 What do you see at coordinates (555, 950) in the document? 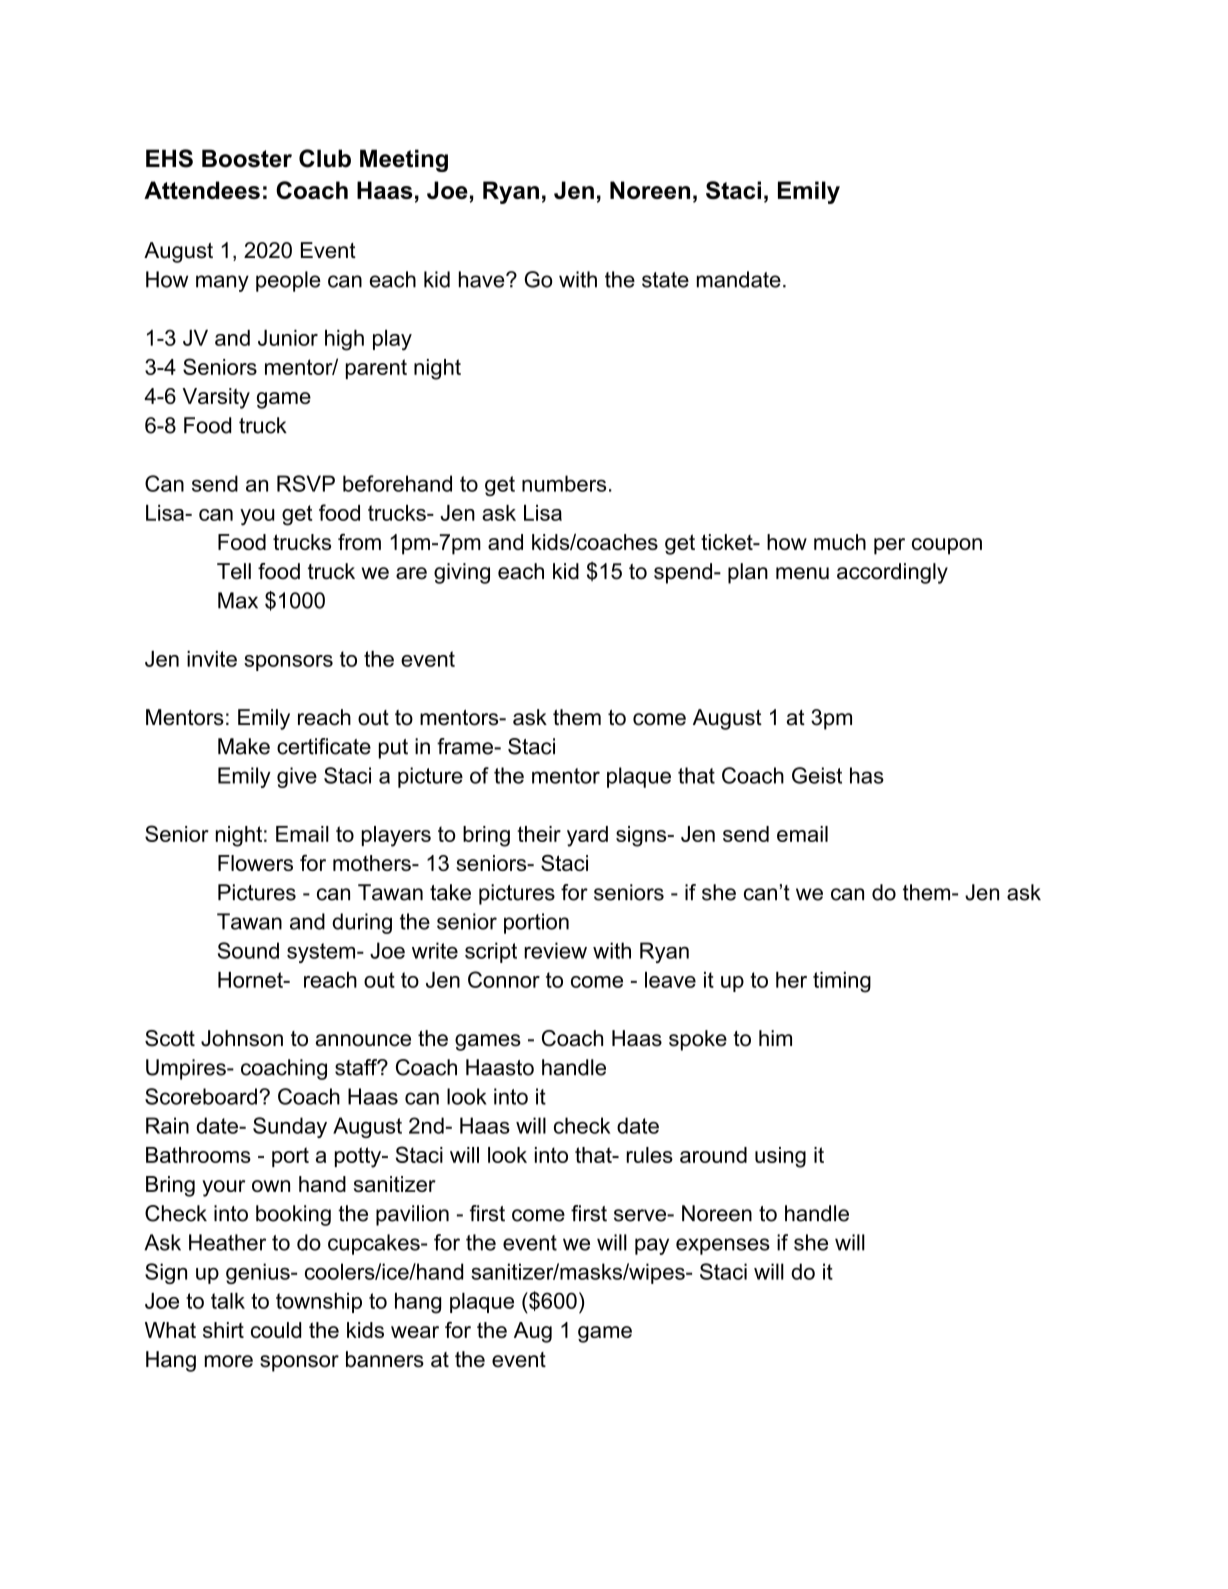
I see `review` at bounding box center [555, 950].
